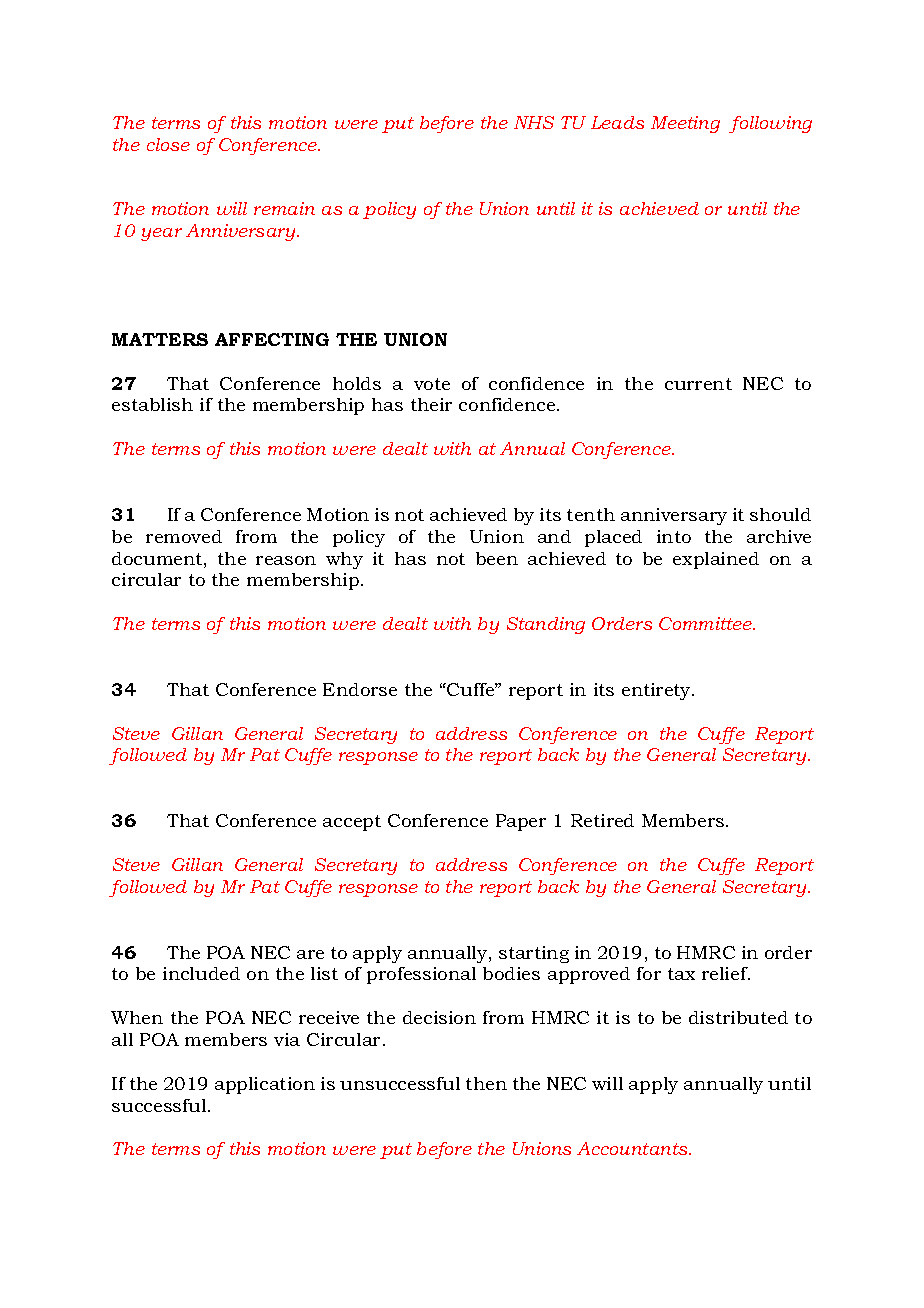 This screenshot has width=924, height=1308. I want to click on professional, so click(421, 975).
